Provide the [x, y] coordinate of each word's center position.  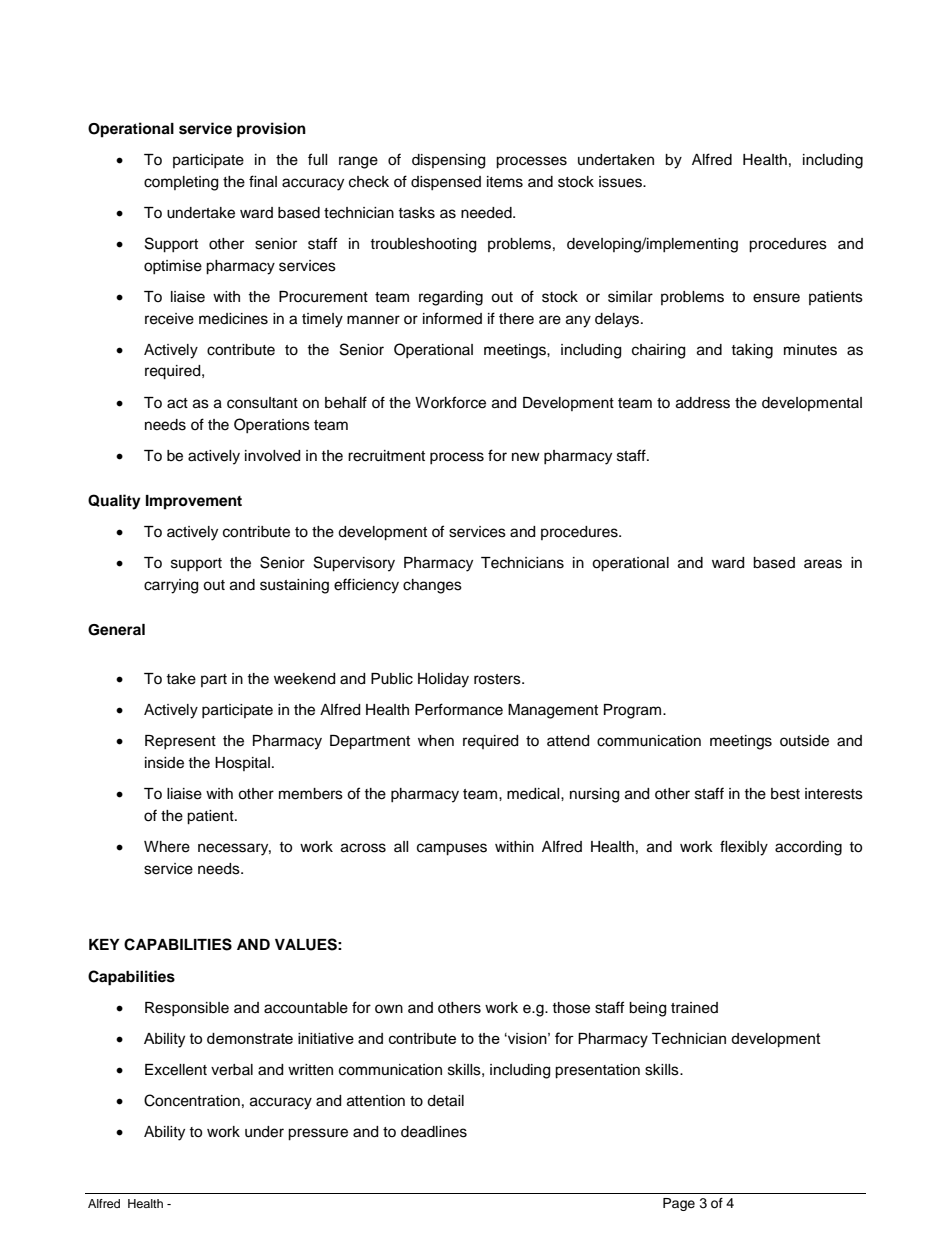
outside [804, 741]
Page [679, 1204]
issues [621, 182]
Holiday [443, 680]
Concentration [192, 1100]
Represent [180, 742]
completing [181, 183]
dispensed [446, 183]
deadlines [434, 1132]
